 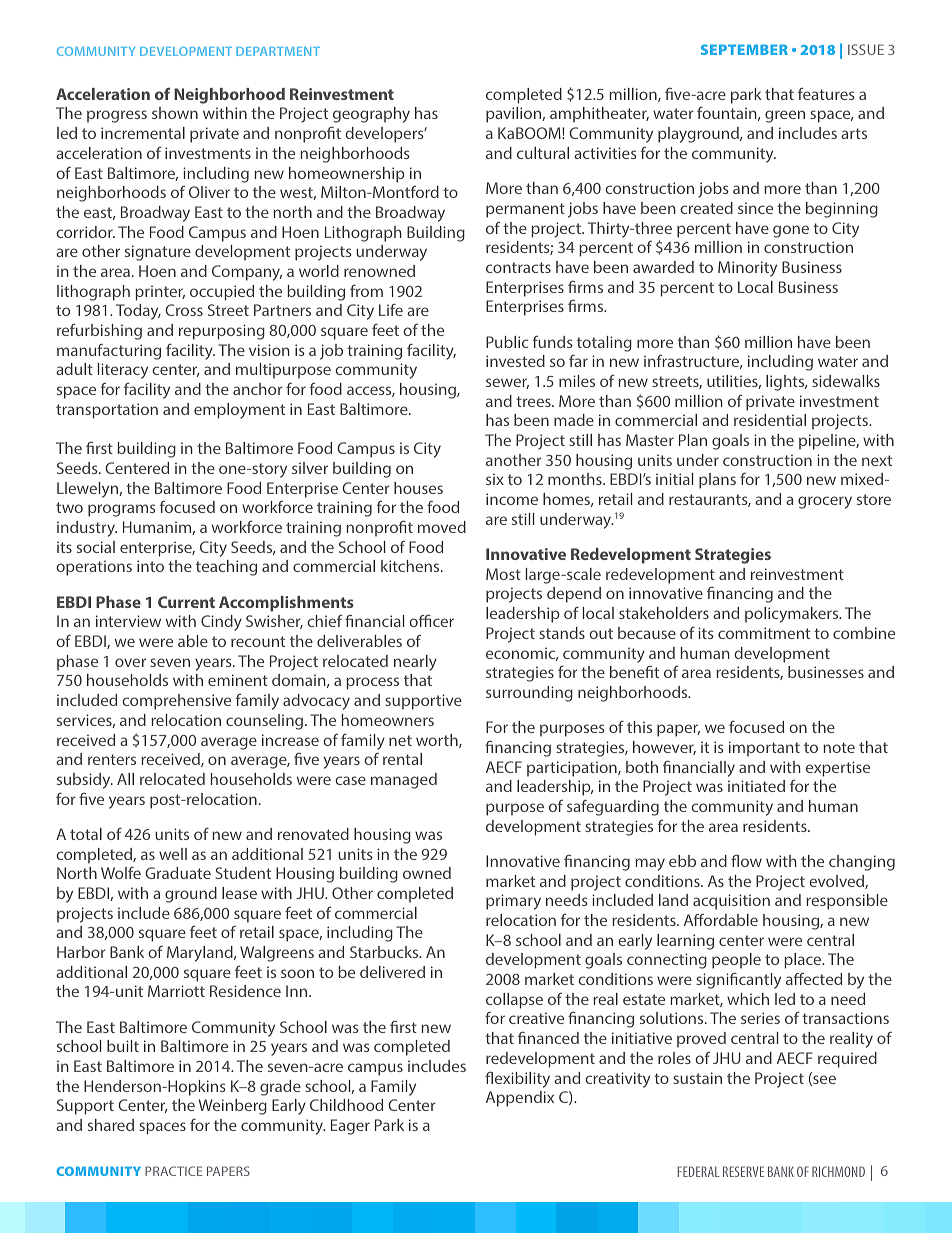 What do you see at coordinates (507, 342) in the document?
I see `Public` at bounding box center [507, 342].
